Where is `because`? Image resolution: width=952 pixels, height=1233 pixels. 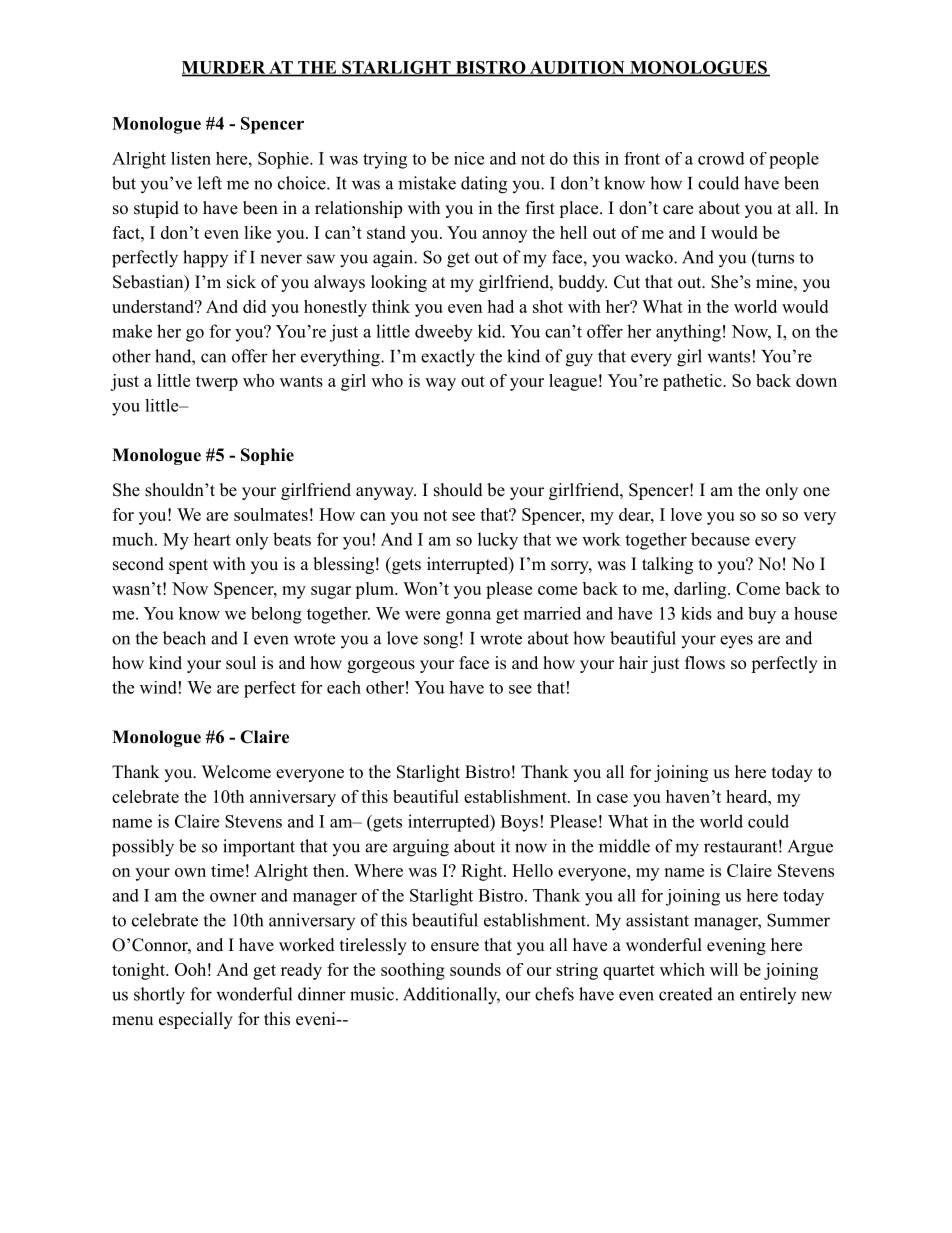
because is located at coordinates (720, 539).
